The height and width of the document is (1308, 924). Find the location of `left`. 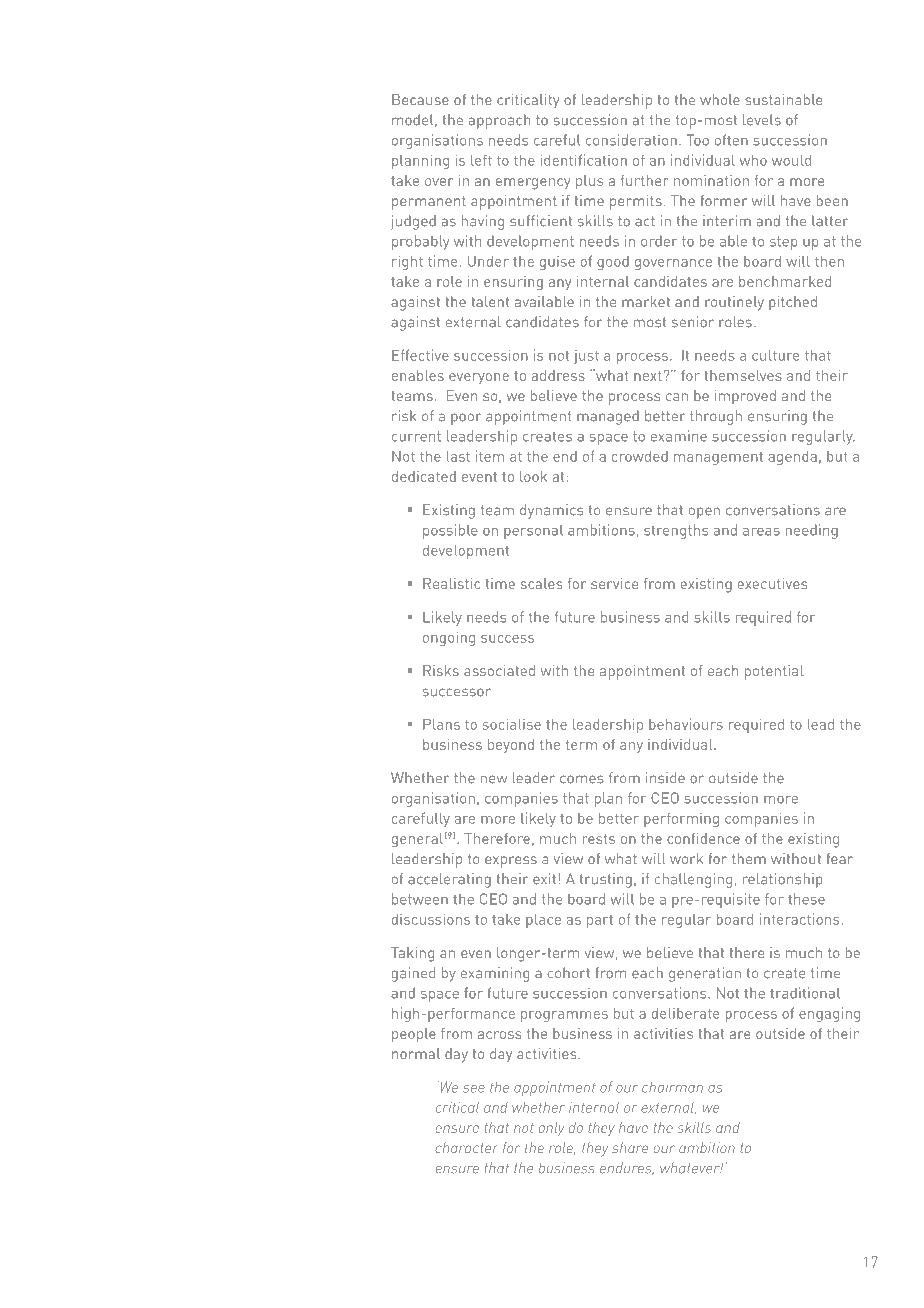

left is located at coordinates (481, 160).
